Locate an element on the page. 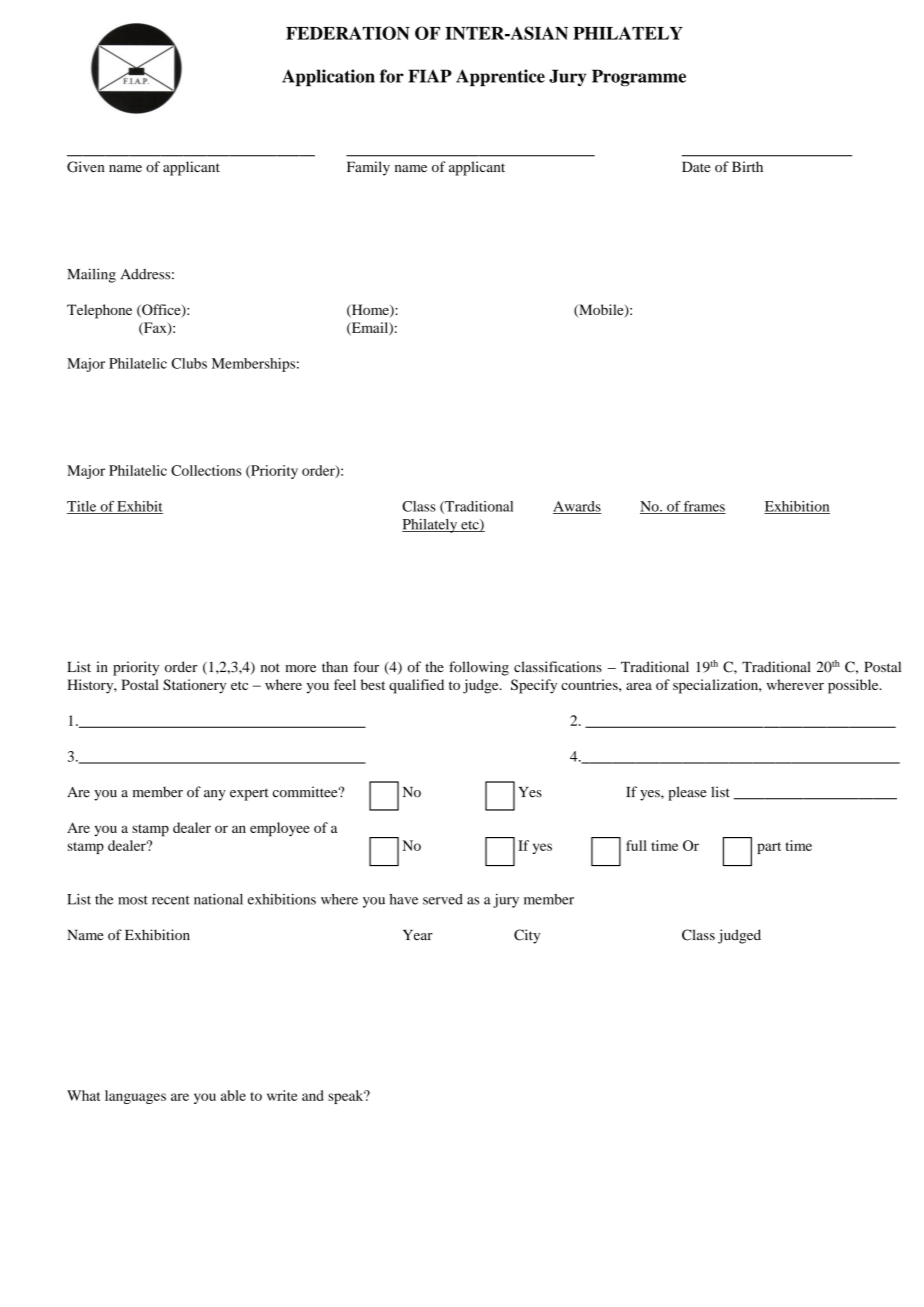 The width and height of the document is (924, 1307). Awards is located at coordinates (577, 507).
